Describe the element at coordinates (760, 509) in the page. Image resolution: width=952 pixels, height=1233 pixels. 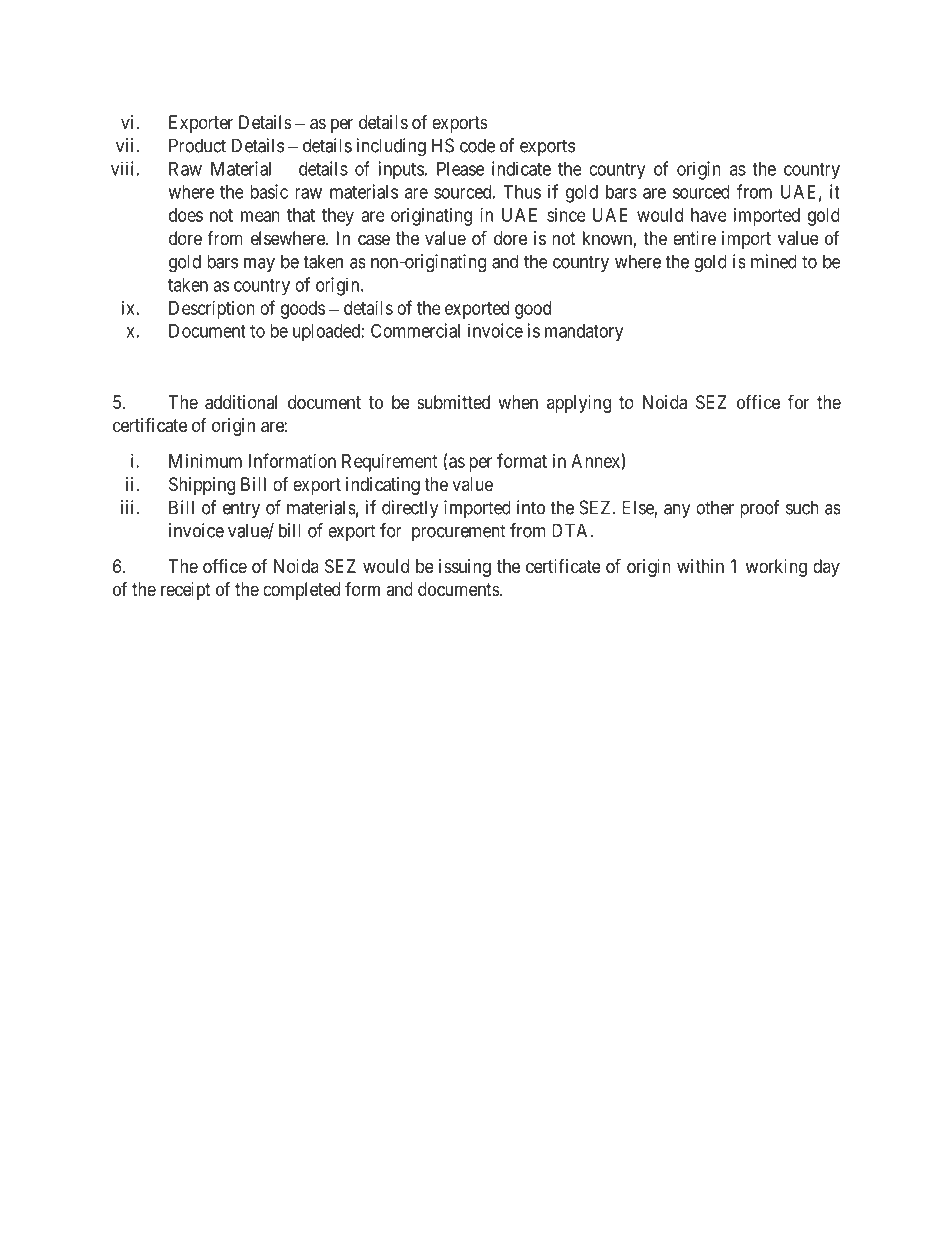
I see `proof` at that location.
